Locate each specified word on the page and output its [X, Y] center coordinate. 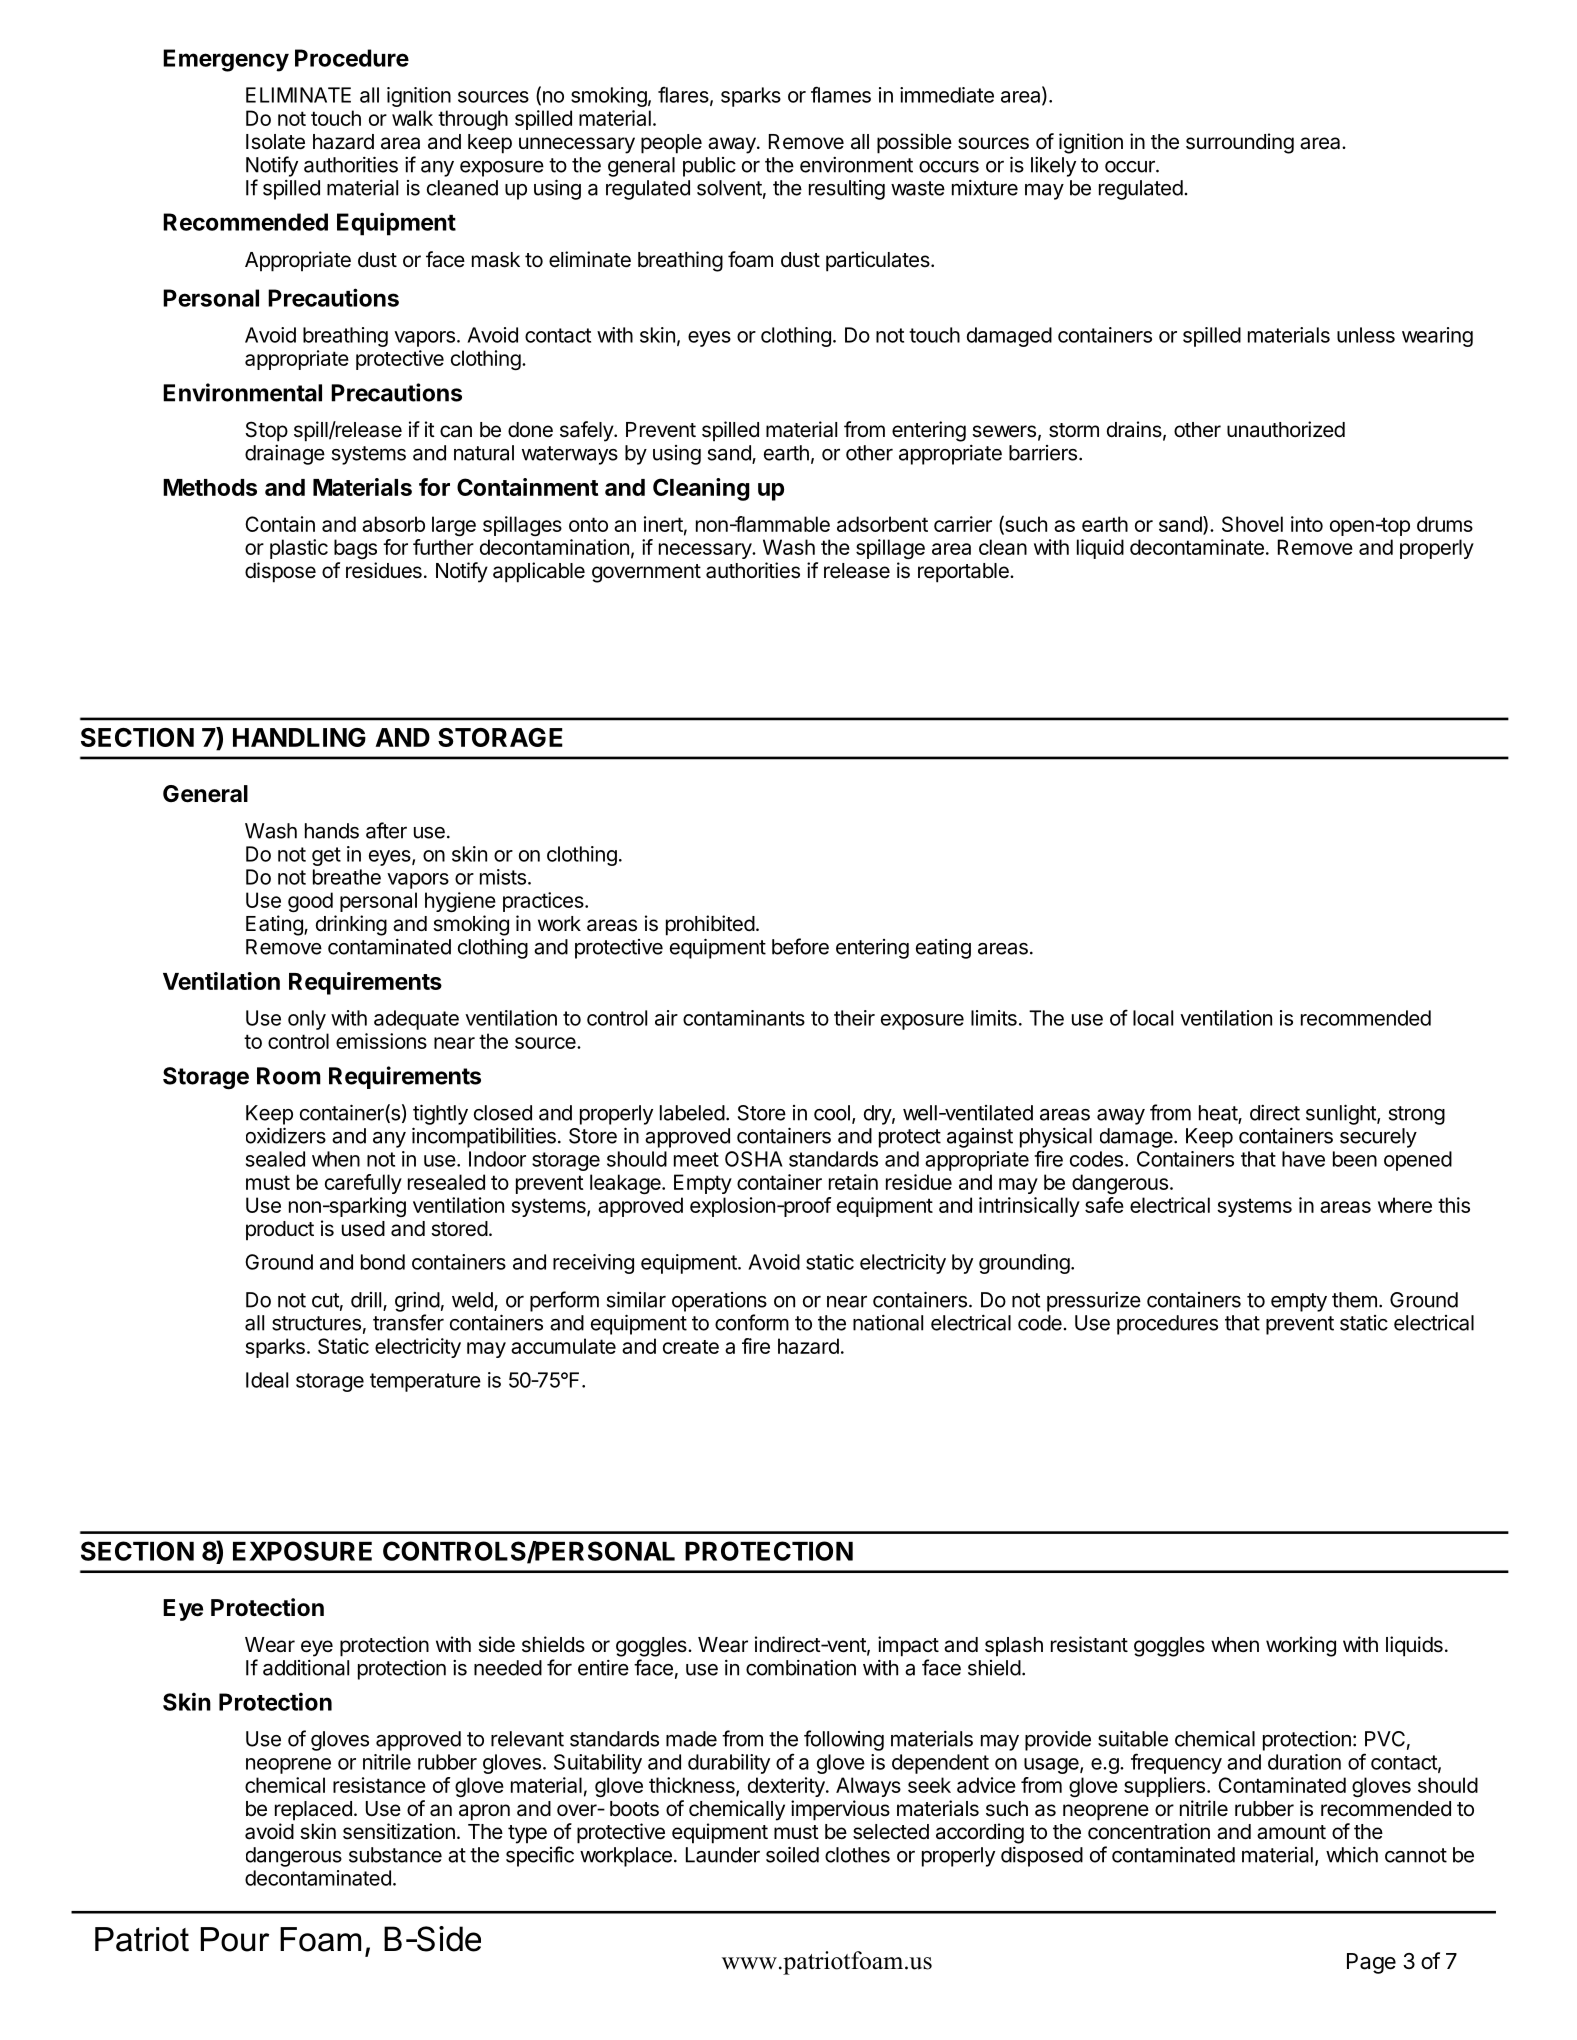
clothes [857, 1855]
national [888, 1323]
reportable [964, 573]
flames [841, 94]
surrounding [1240, 143]
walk [412, 118]
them [1354, 1300]
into [1307, 524]
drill [367, 1301]
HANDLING [299, 737]
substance [395, 1855]
